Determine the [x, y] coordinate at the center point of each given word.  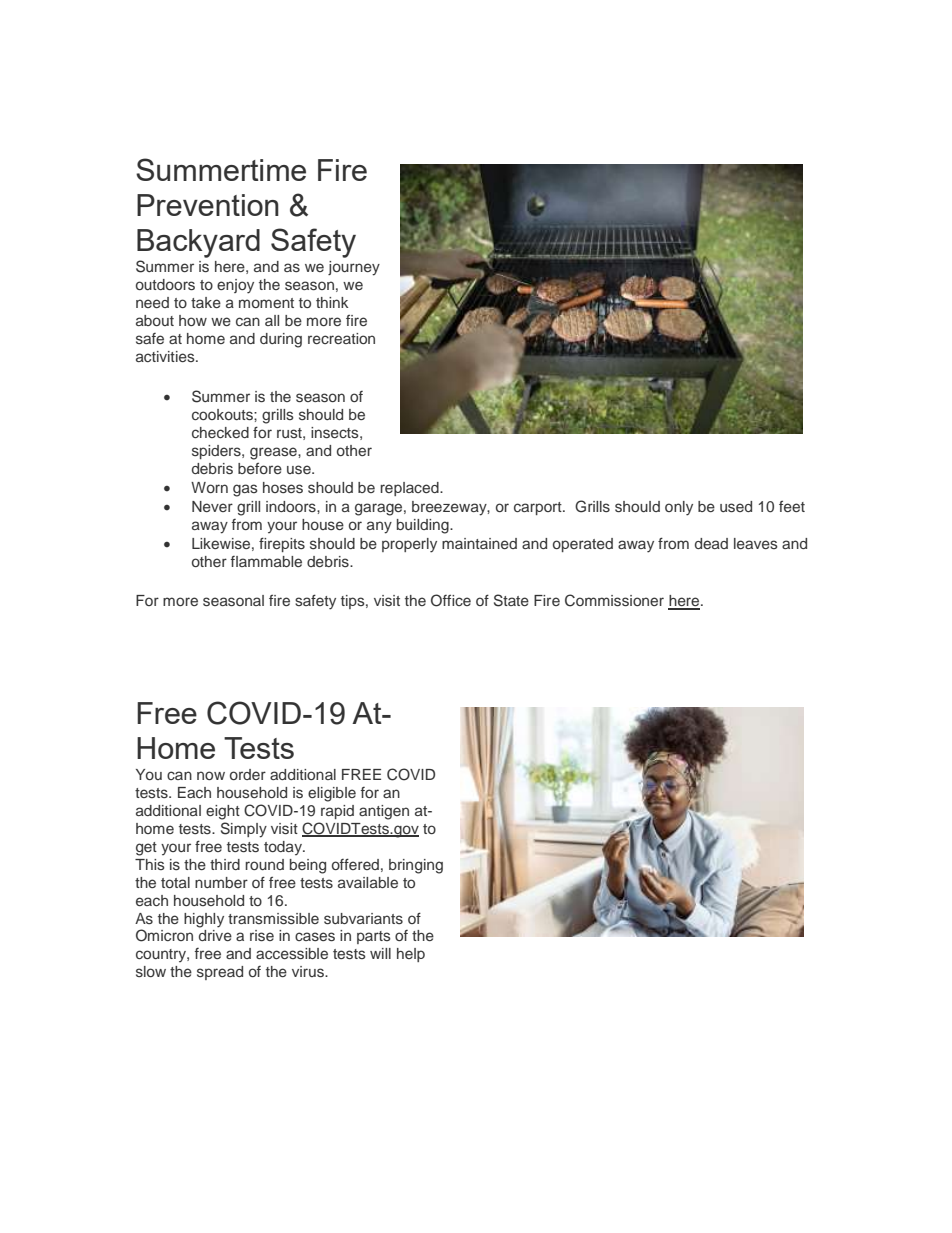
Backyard [198, 243]
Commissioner [614, 600]
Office [451, 600]
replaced [410, 489]
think [332, 302]
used [736, 506]
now [211, 775]
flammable [266, 561]
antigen [384, 812]
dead [711, 543]
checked [220, 432]
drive [215, 935]
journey [354, 268]
